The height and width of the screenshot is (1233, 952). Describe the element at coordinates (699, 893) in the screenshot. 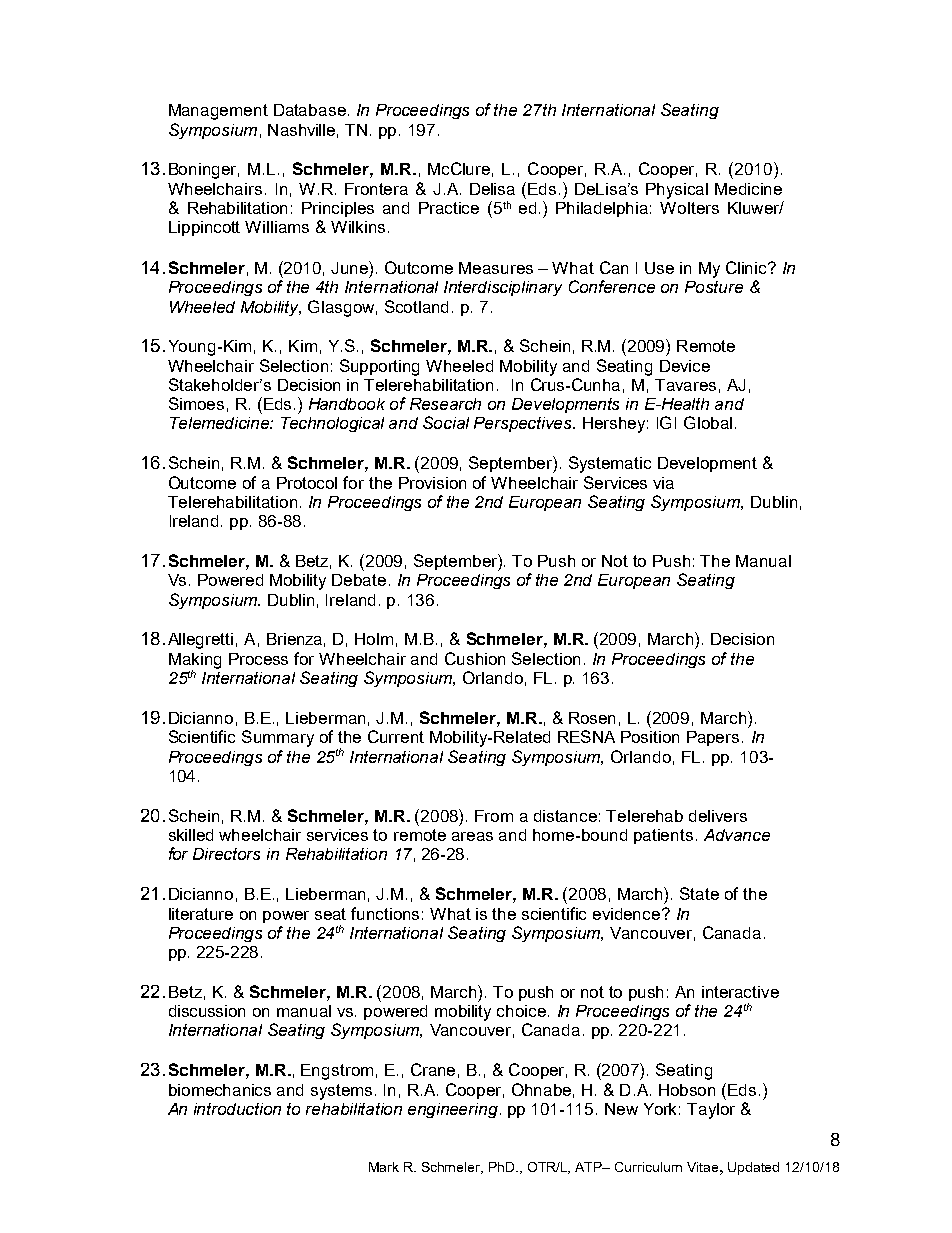

I see `State` at that location.
